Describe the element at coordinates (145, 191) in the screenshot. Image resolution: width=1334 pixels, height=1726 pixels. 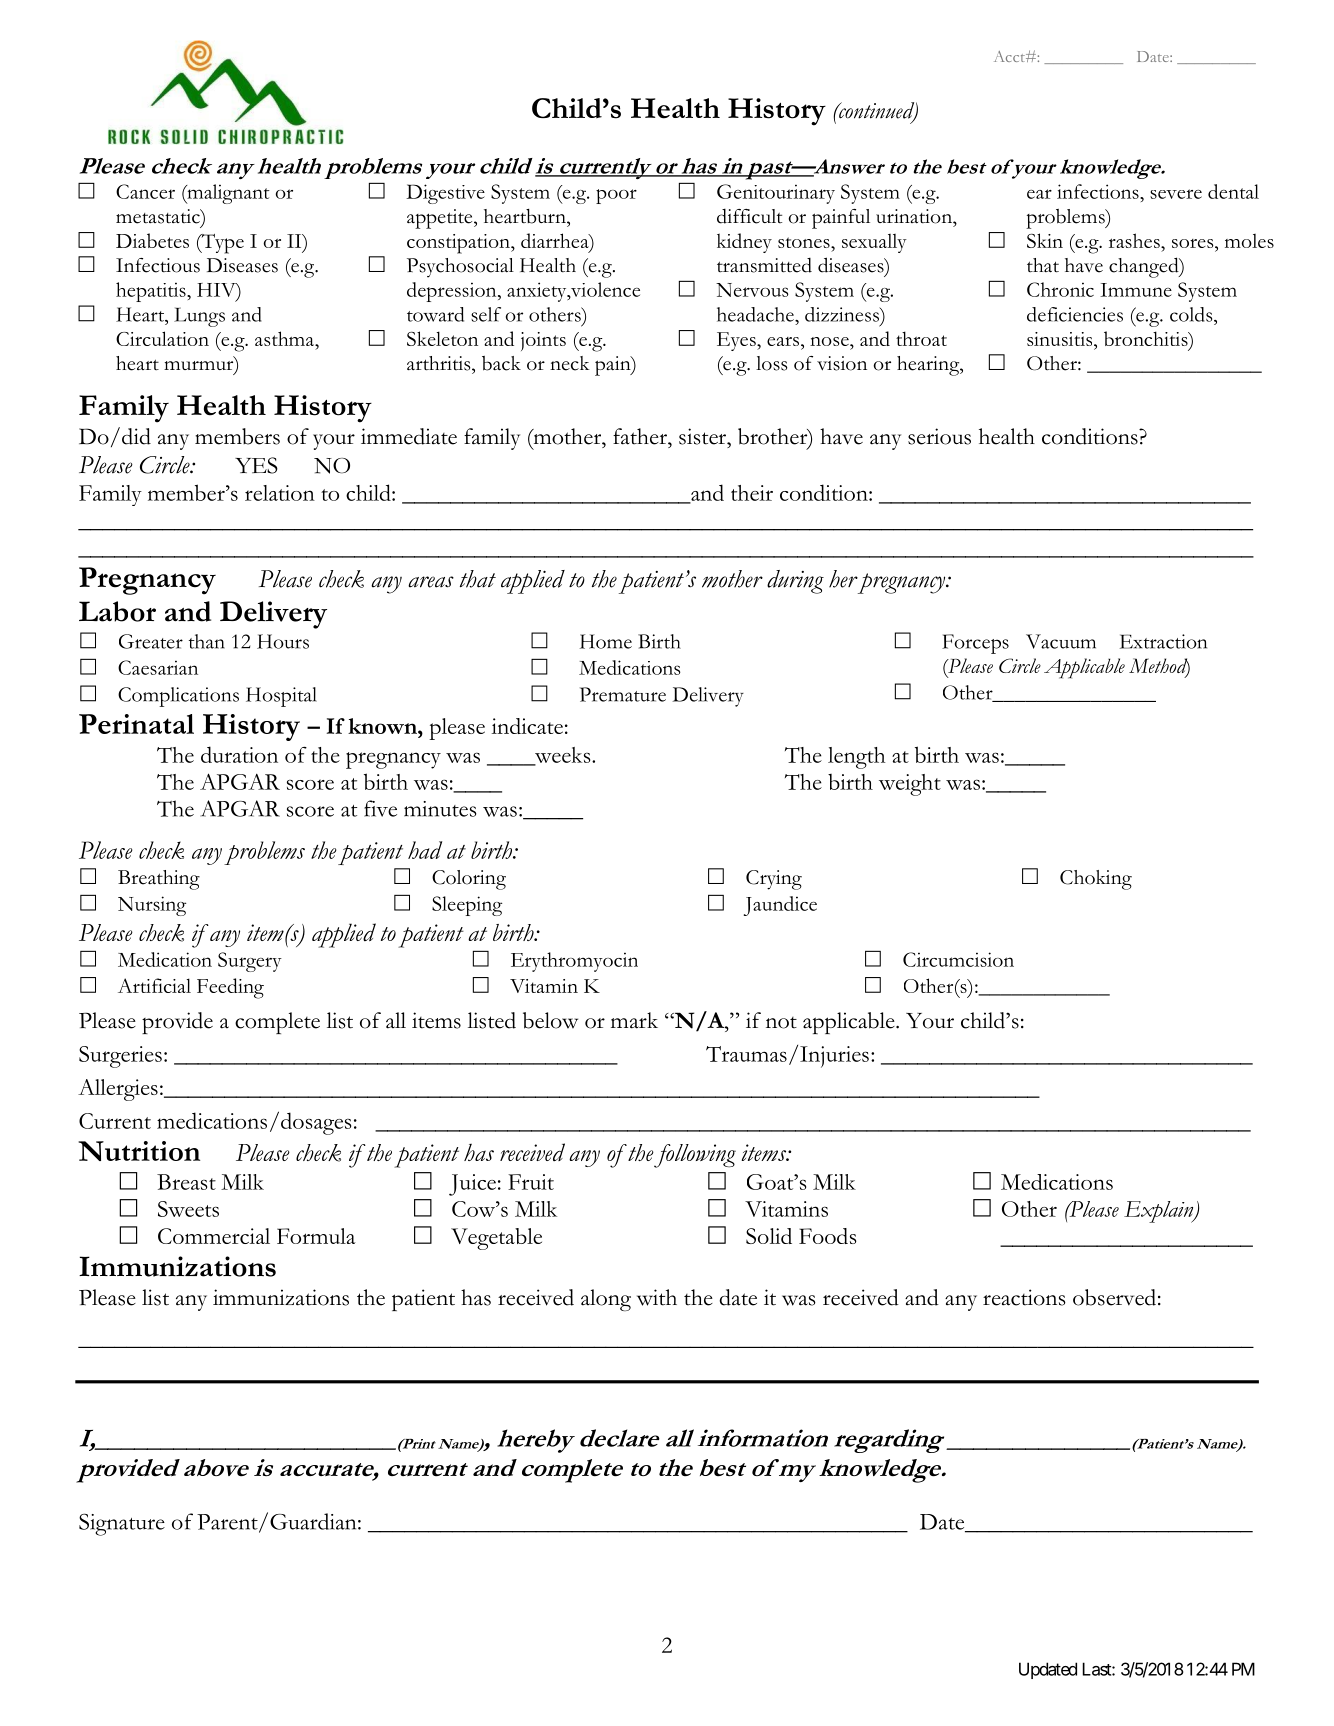
I see `Cancer` at that location.
